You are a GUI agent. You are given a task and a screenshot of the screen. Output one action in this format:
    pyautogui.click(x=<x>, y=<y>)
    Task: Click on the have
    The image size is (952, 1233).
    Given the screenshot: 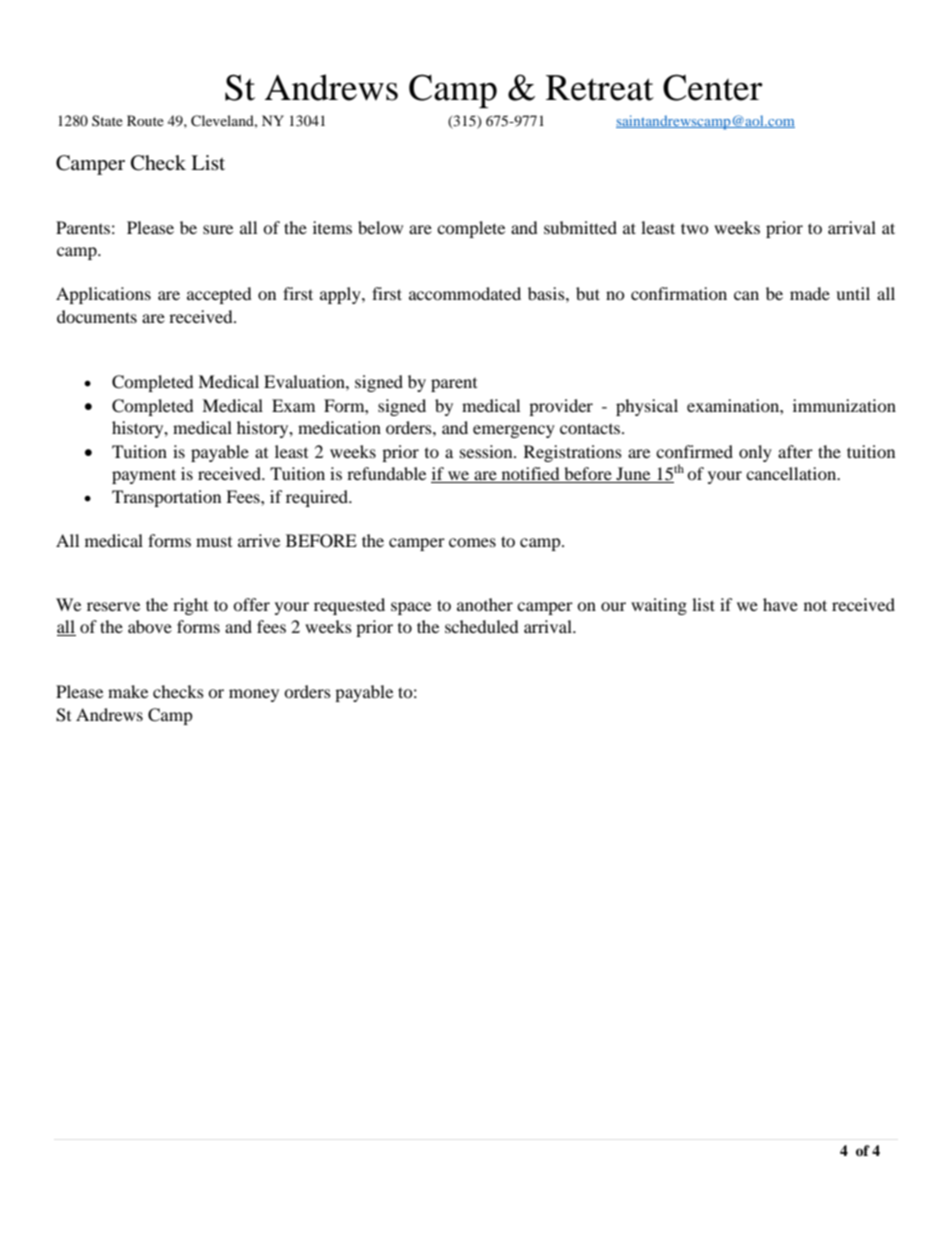 What is the action you would take?
    pyautogui.click(x=780, y=604)
